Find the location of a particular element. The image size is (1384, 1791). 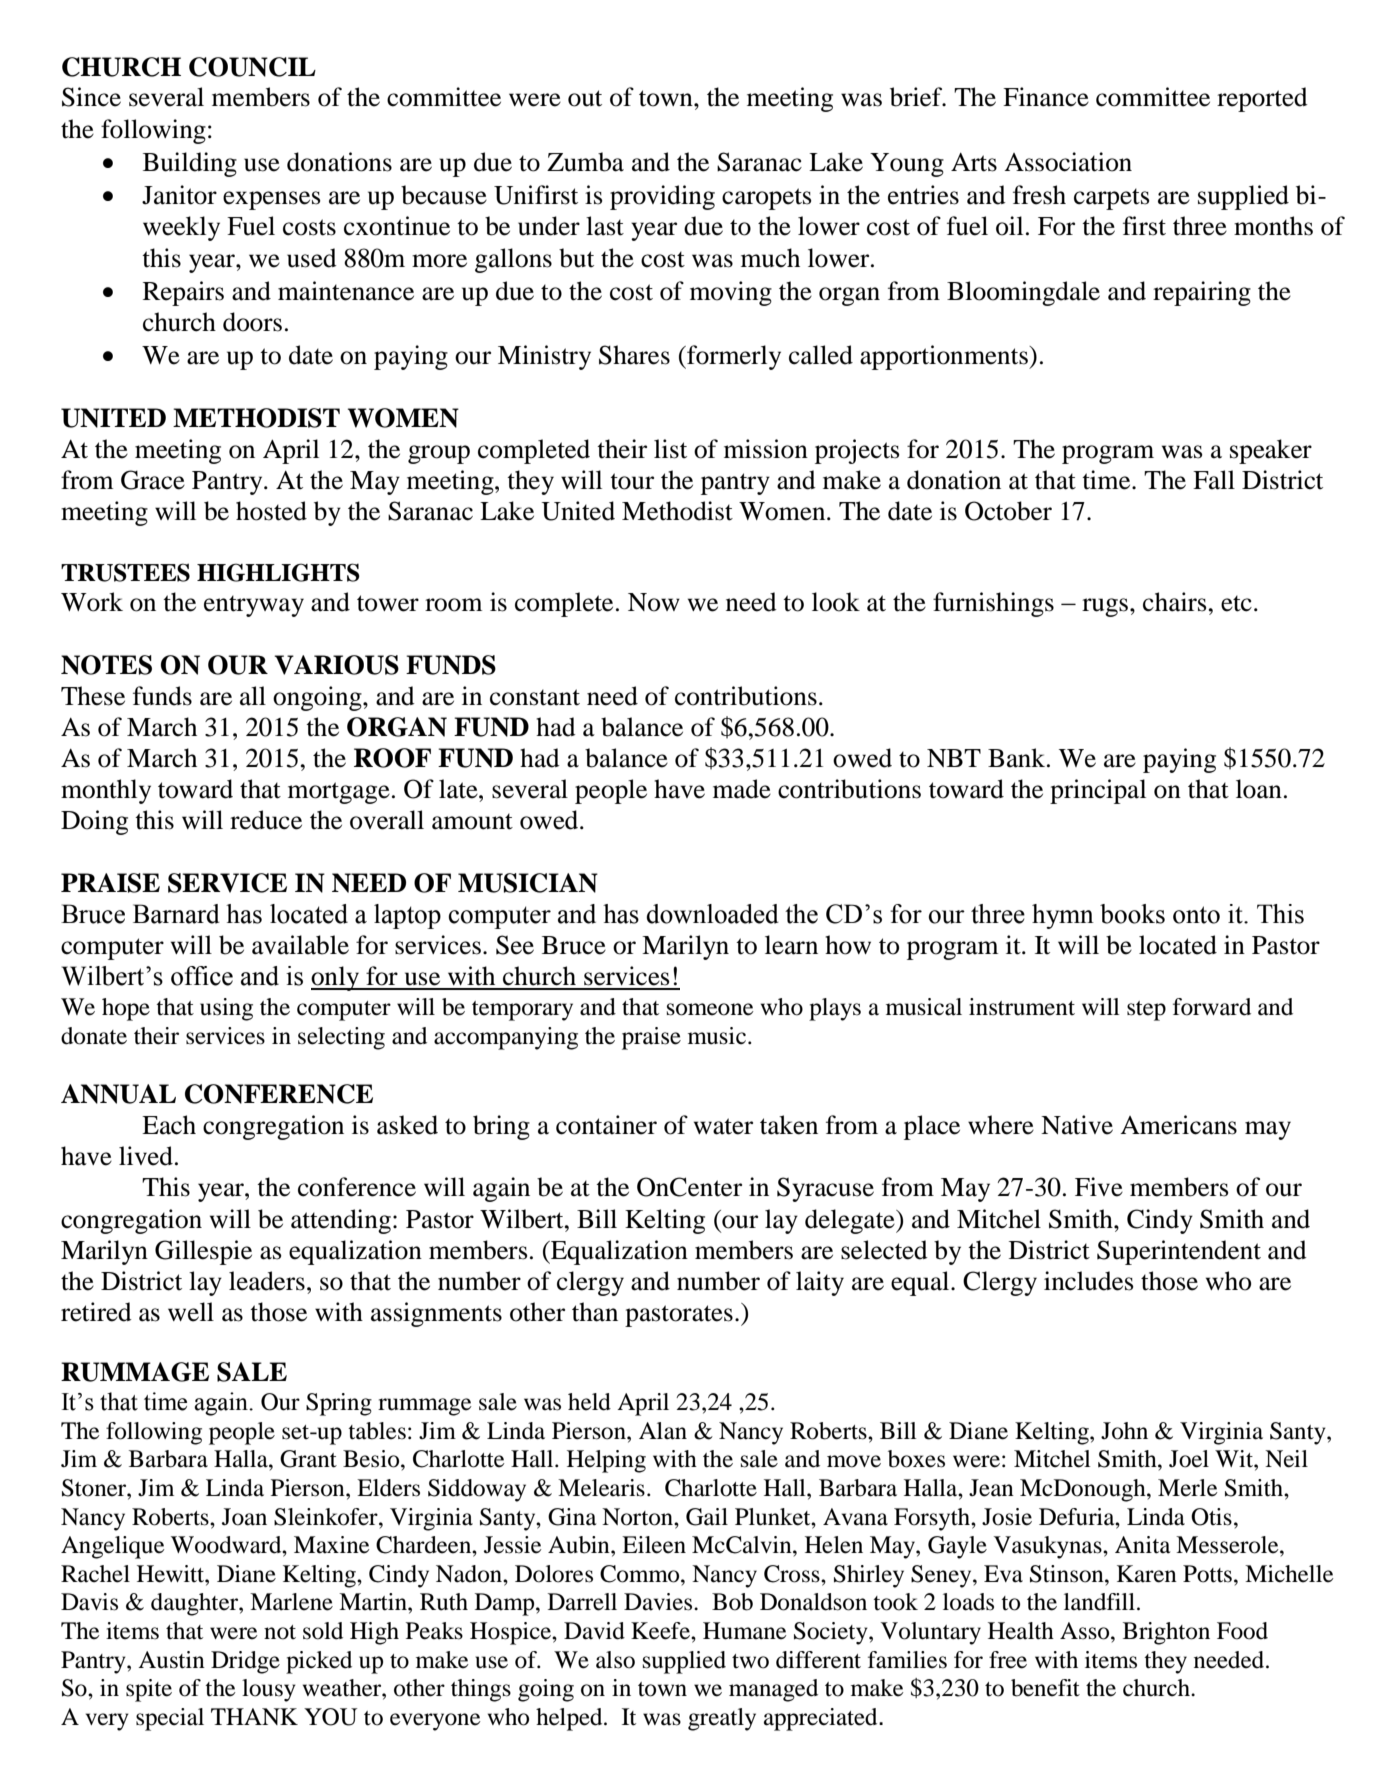

out is located at coordinates (585, 98).
